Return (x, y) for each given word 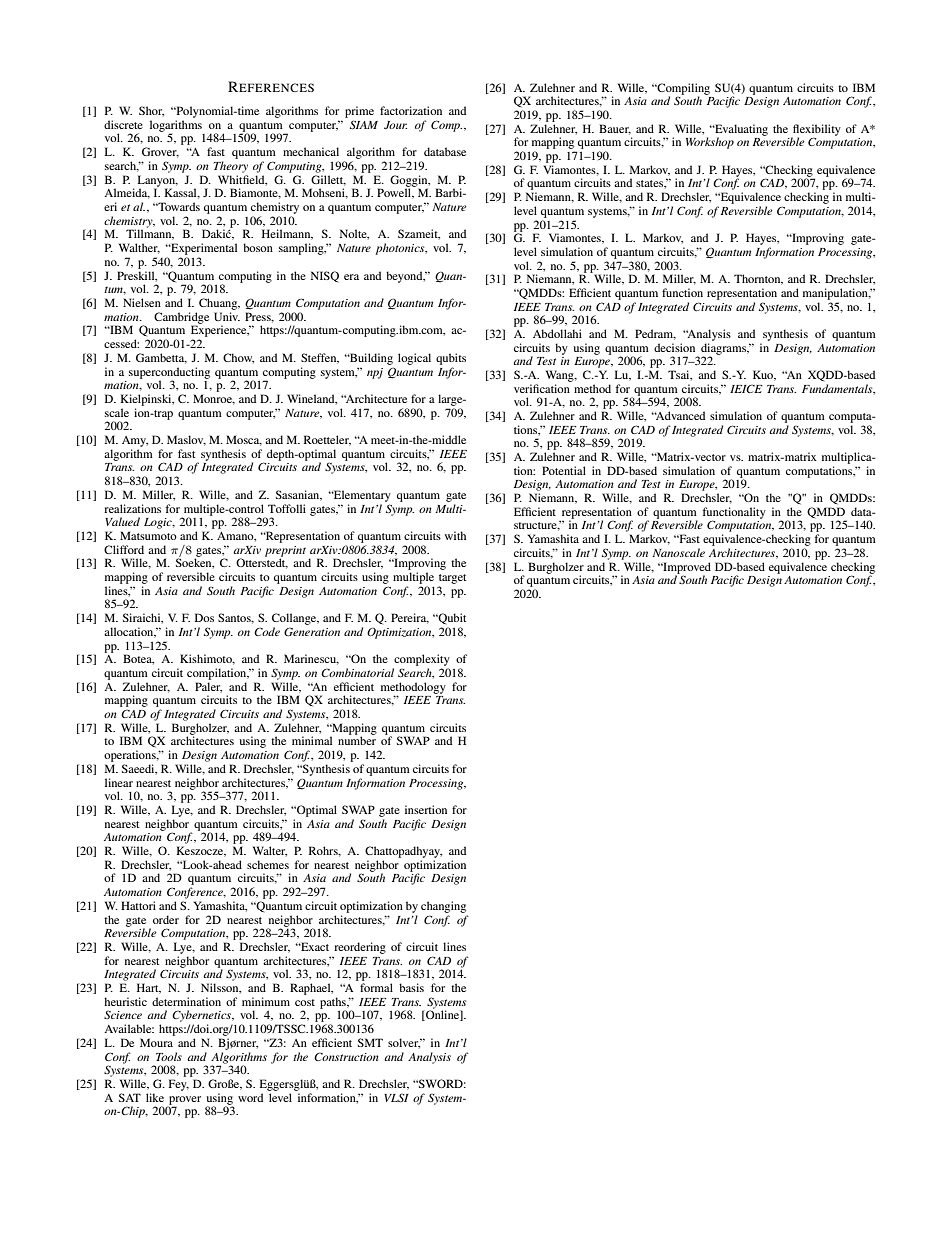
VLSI (396, 1097)
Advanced (679, 415)
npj (375, 373)
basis (411, 987)
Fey (179, 1085)
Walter (270, 851)
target (452, 579)
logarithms (176, 127)
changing (443, 907)
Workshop (710, 143)
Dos (204, 617)
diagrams (724, 350)
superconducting (169, 374)
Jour (395, 125)
